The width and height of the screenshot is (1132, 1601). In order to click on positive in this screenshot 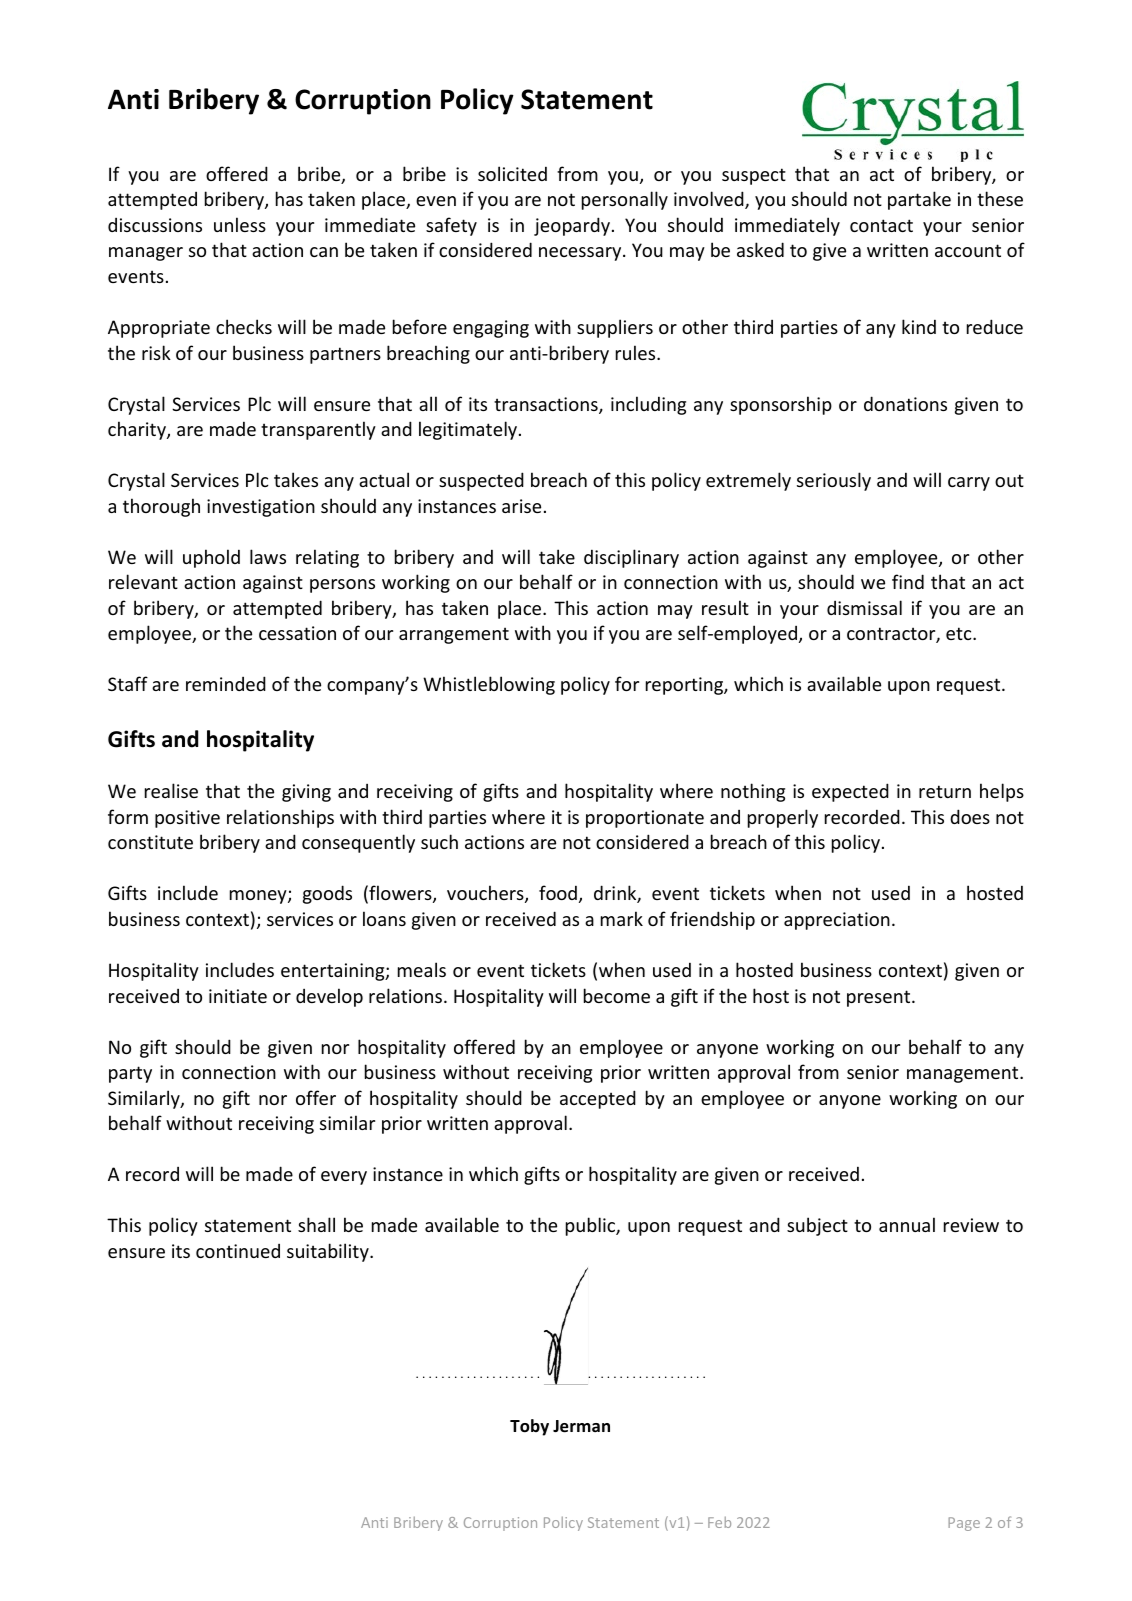, I will do `click(187, 819)`.
